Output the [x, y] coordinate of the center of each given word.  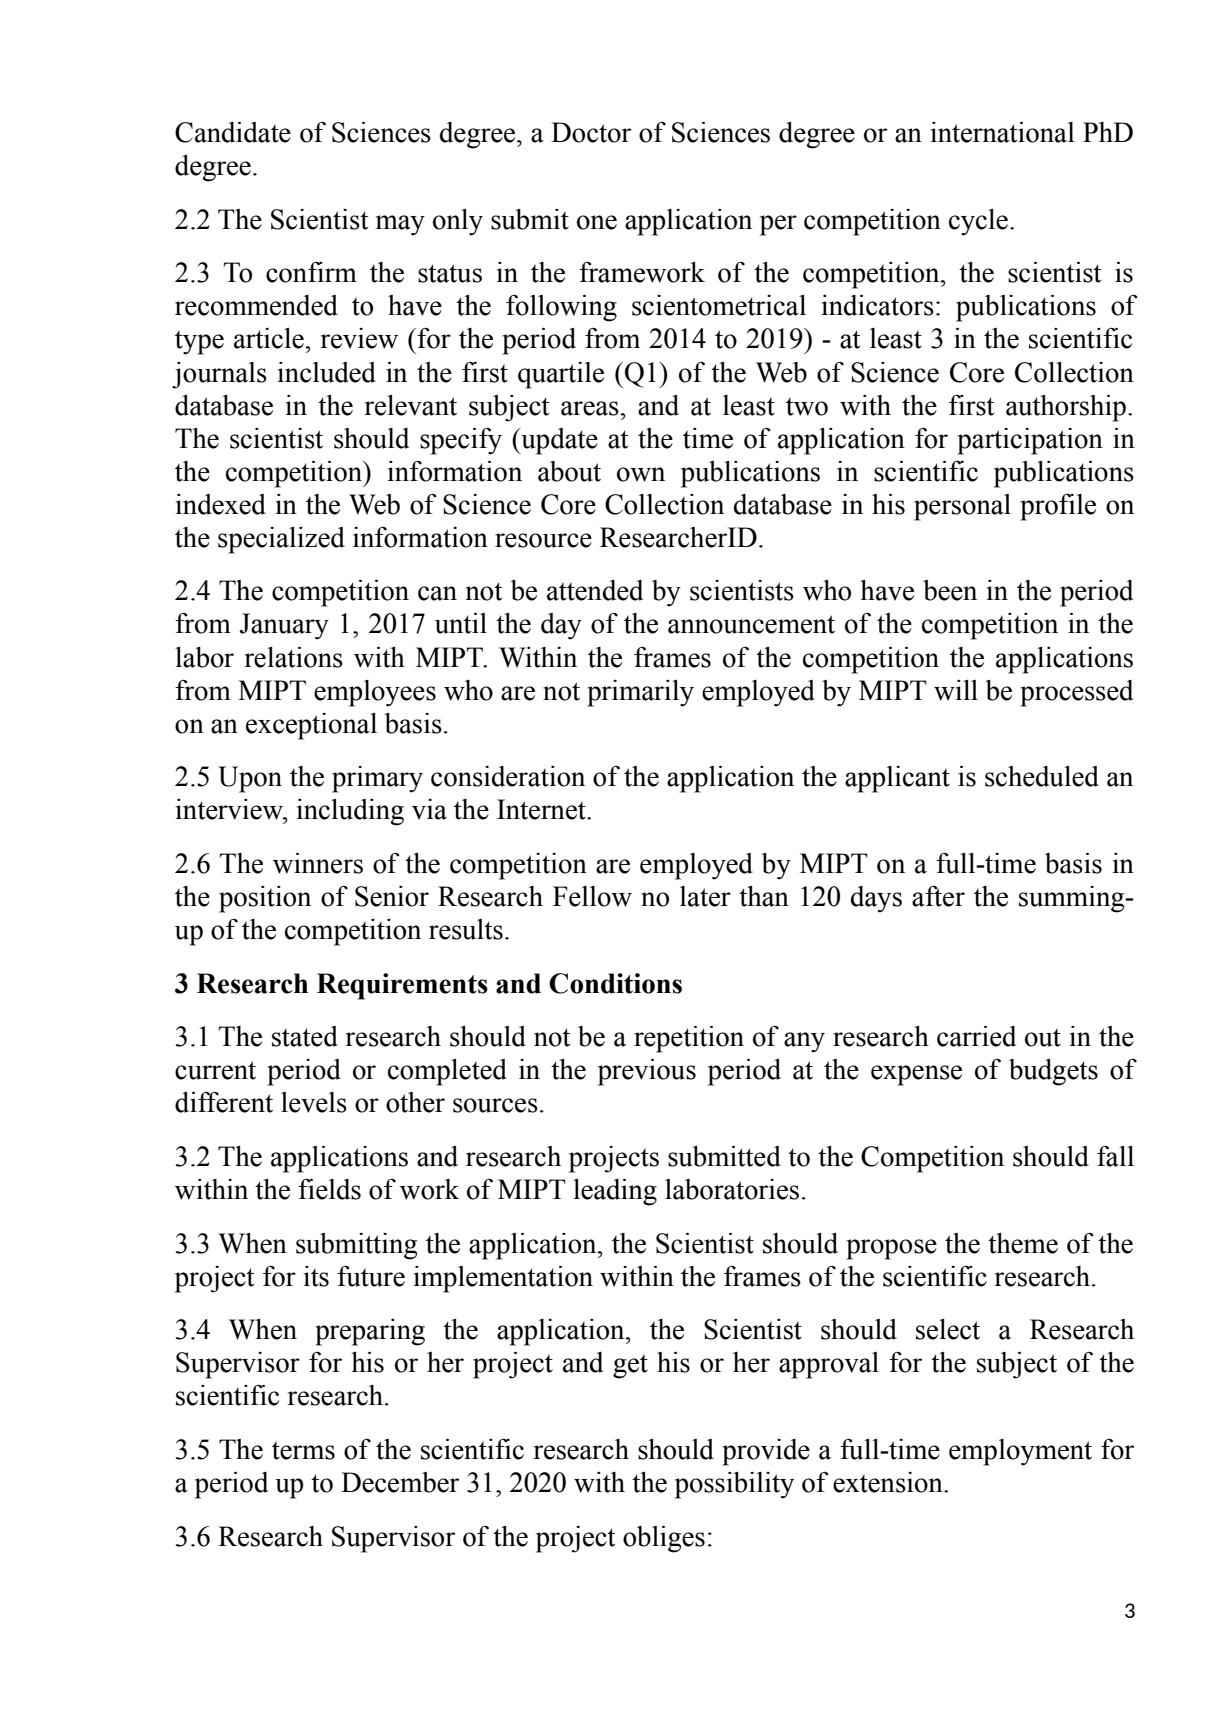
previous [647, 1072]
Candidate [233, 132]
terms [303, 1451]
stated [305, 1036]
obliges [664, 1539]
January [284, 626]
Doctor [591, 132]
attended [595, 590]
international [1003, 132]
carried [976, 1036]
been [950, 590]
